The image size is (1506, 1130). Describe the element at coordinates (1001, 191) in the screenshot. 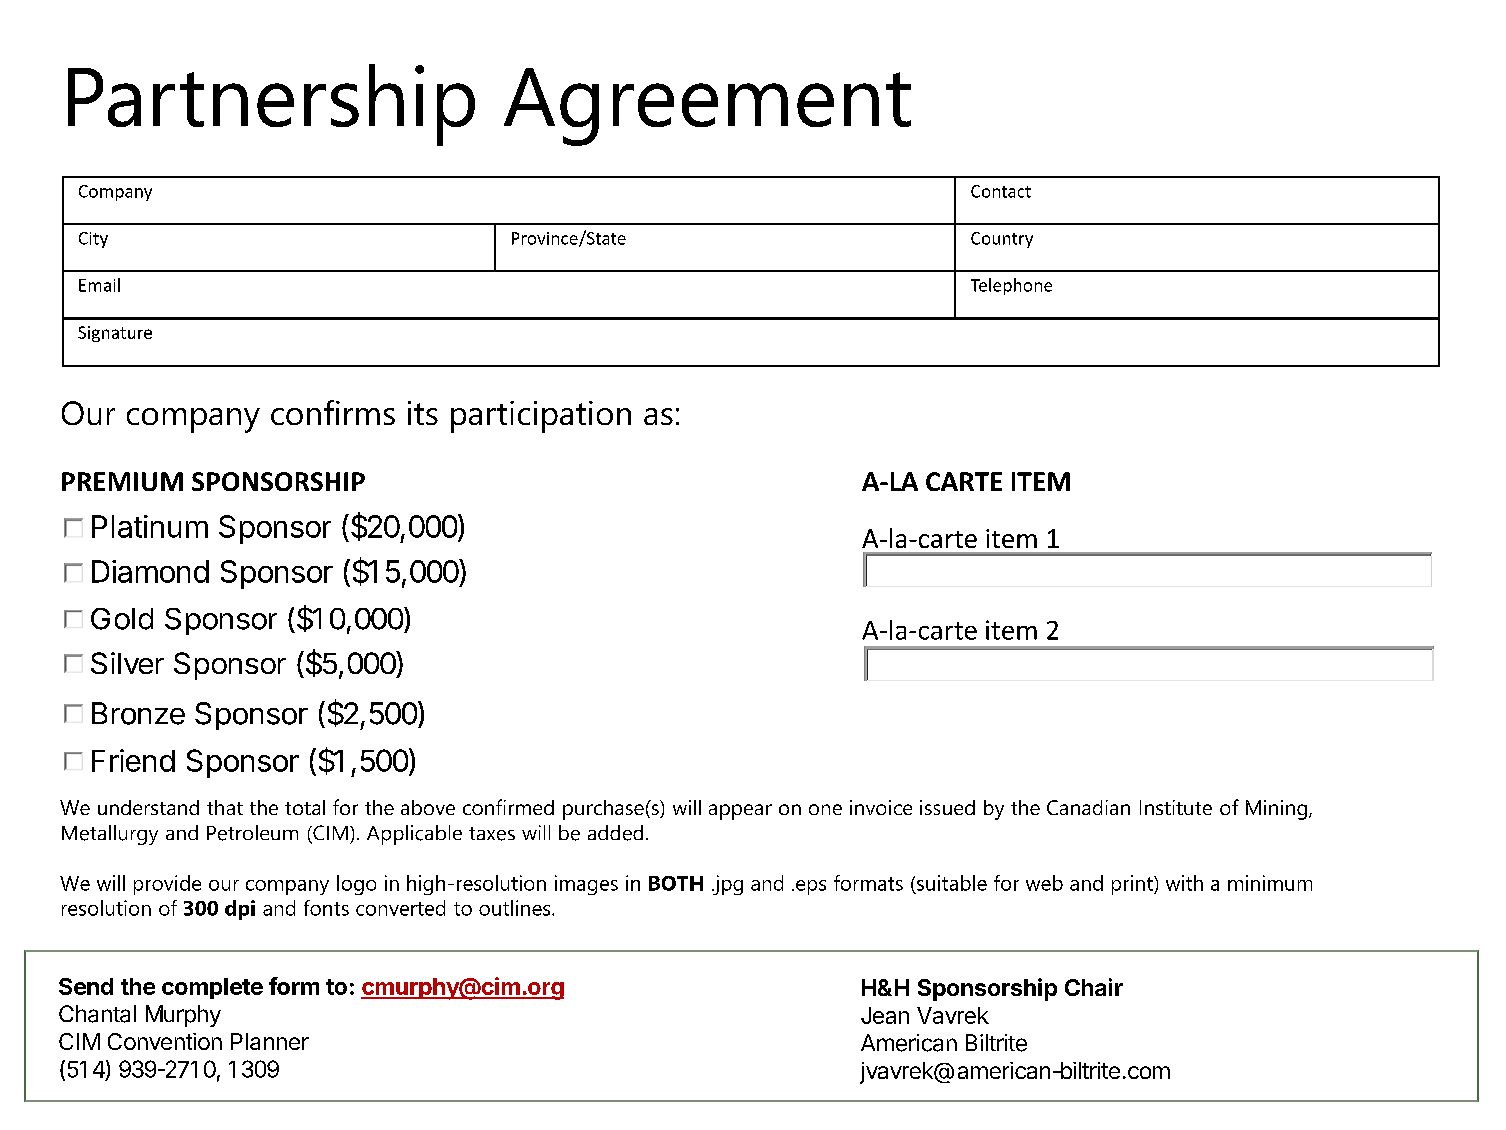

I see `Contact` at that location.
